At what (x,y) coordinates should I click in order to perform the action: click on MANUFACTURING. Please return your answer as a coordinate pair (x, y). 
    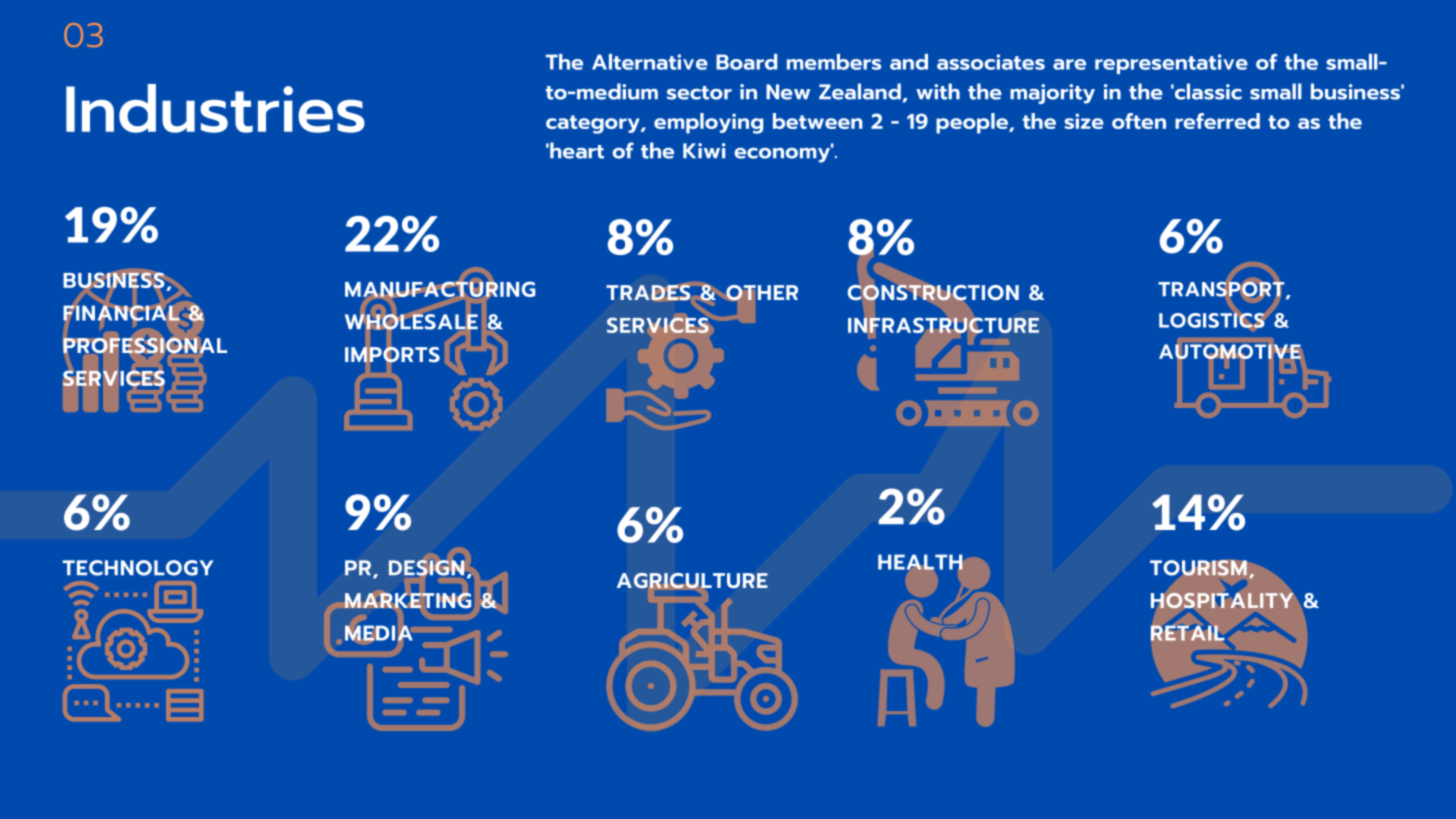
    Looking at the image, I should click on (440, 289).
